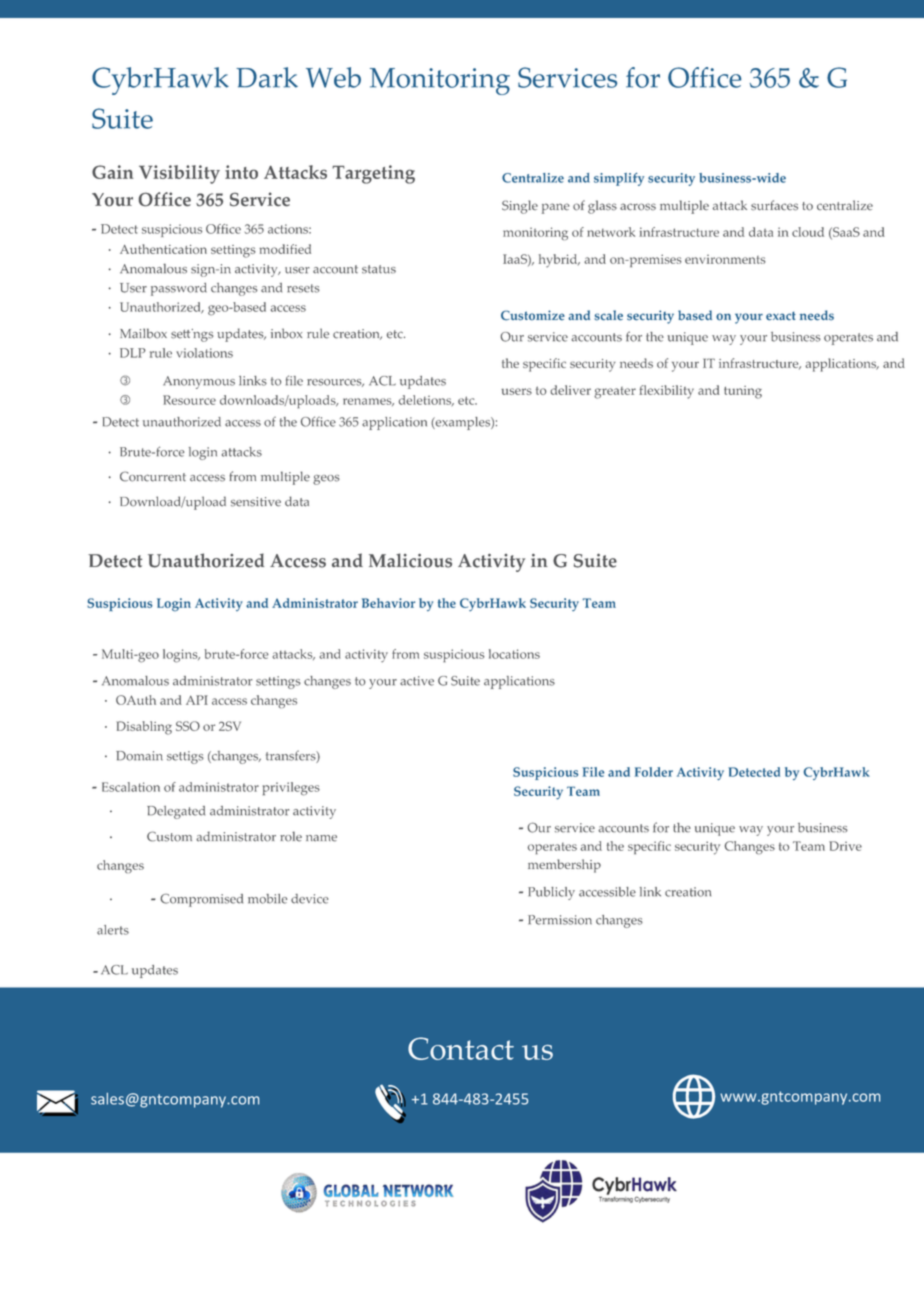 The height and width of the image is (1308, 924). What do you see at coordinates (179, 289) in the image?
I see `password` at bounding box center [179, 289].
